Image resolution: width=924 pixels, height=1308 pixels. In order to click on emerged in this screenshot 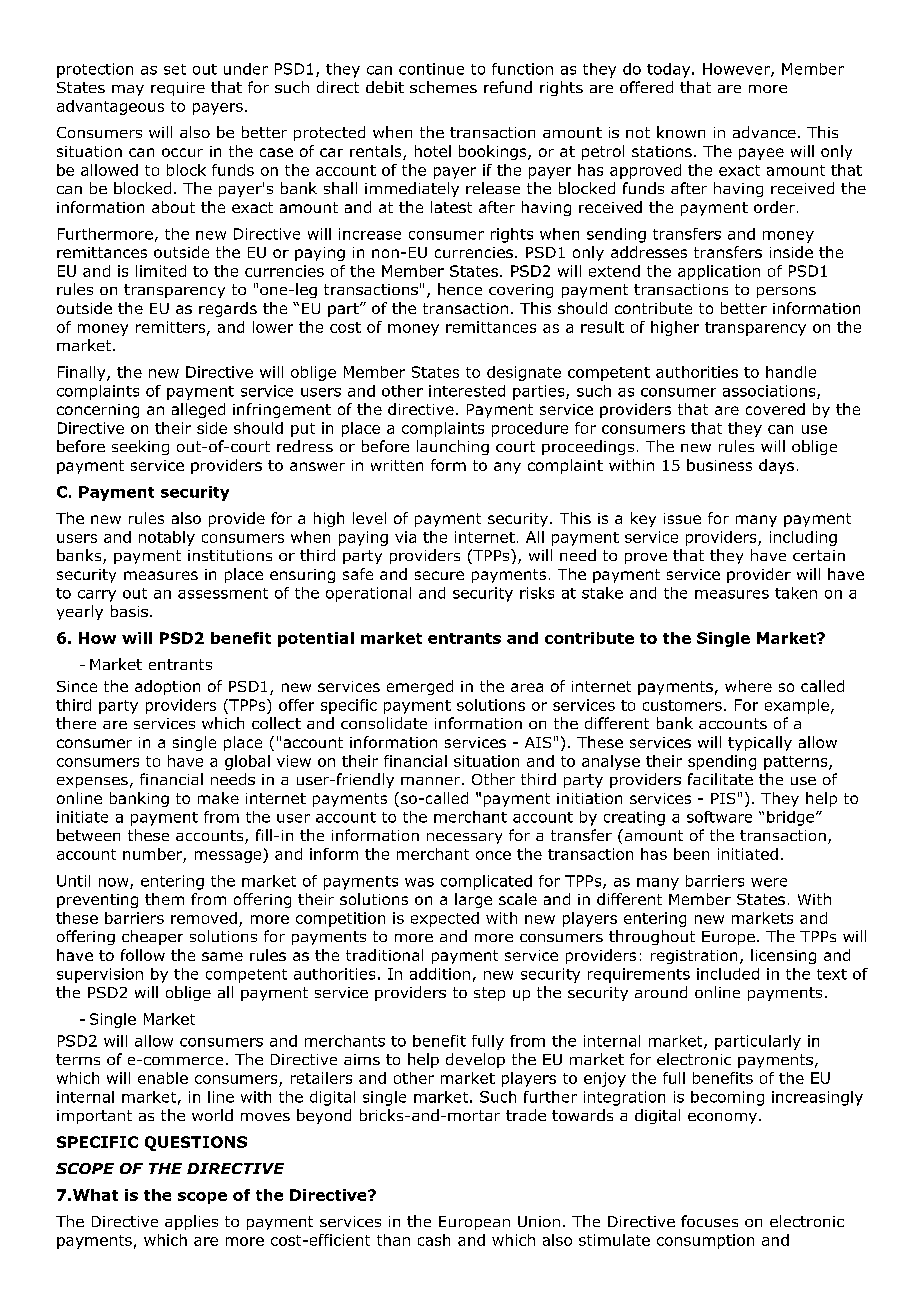, I will do `click(420, 687)`.
